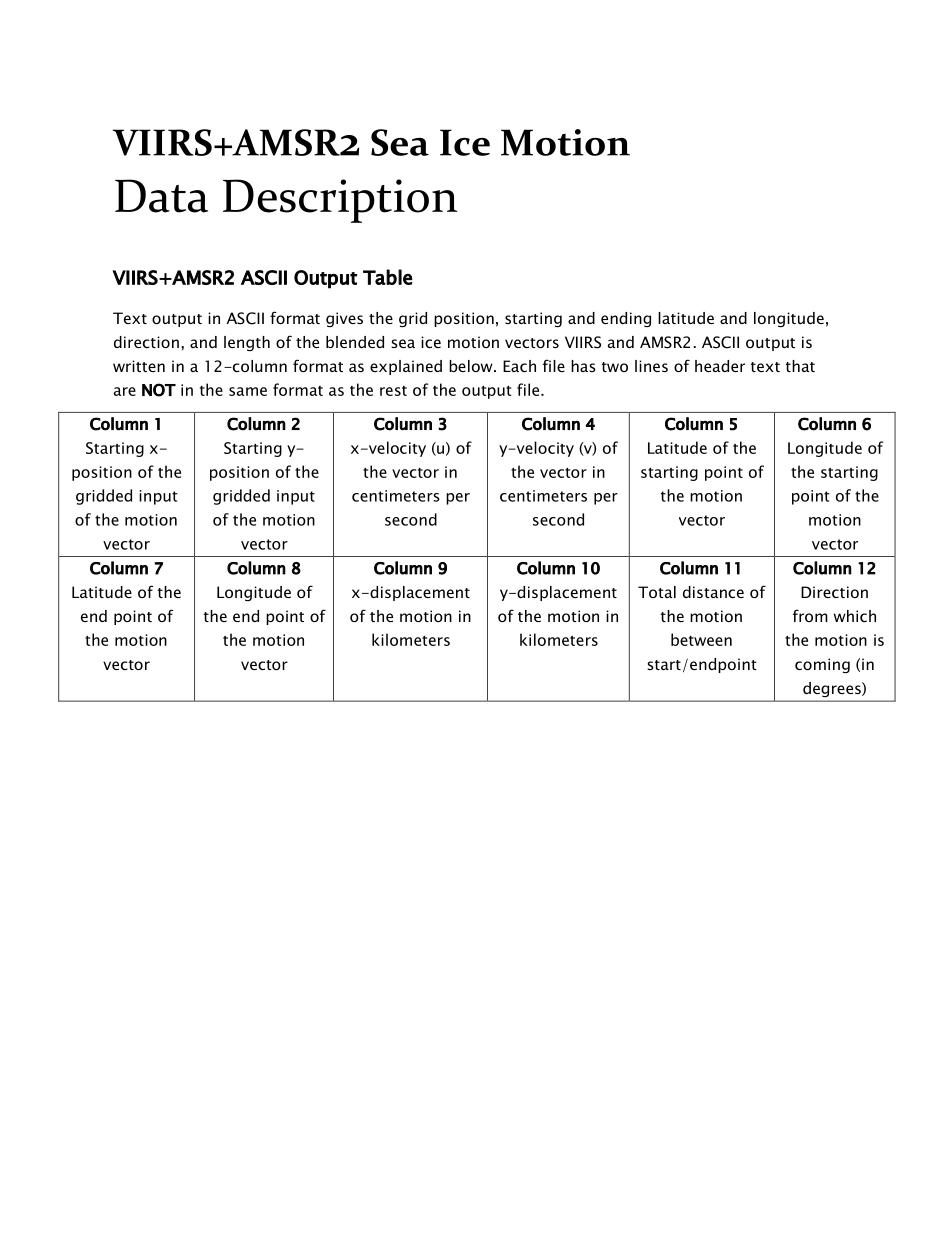 The height and width of the page is (1233, 952). Describe the element at coordinates (248, 391) in the page. I see `same` at that location.
